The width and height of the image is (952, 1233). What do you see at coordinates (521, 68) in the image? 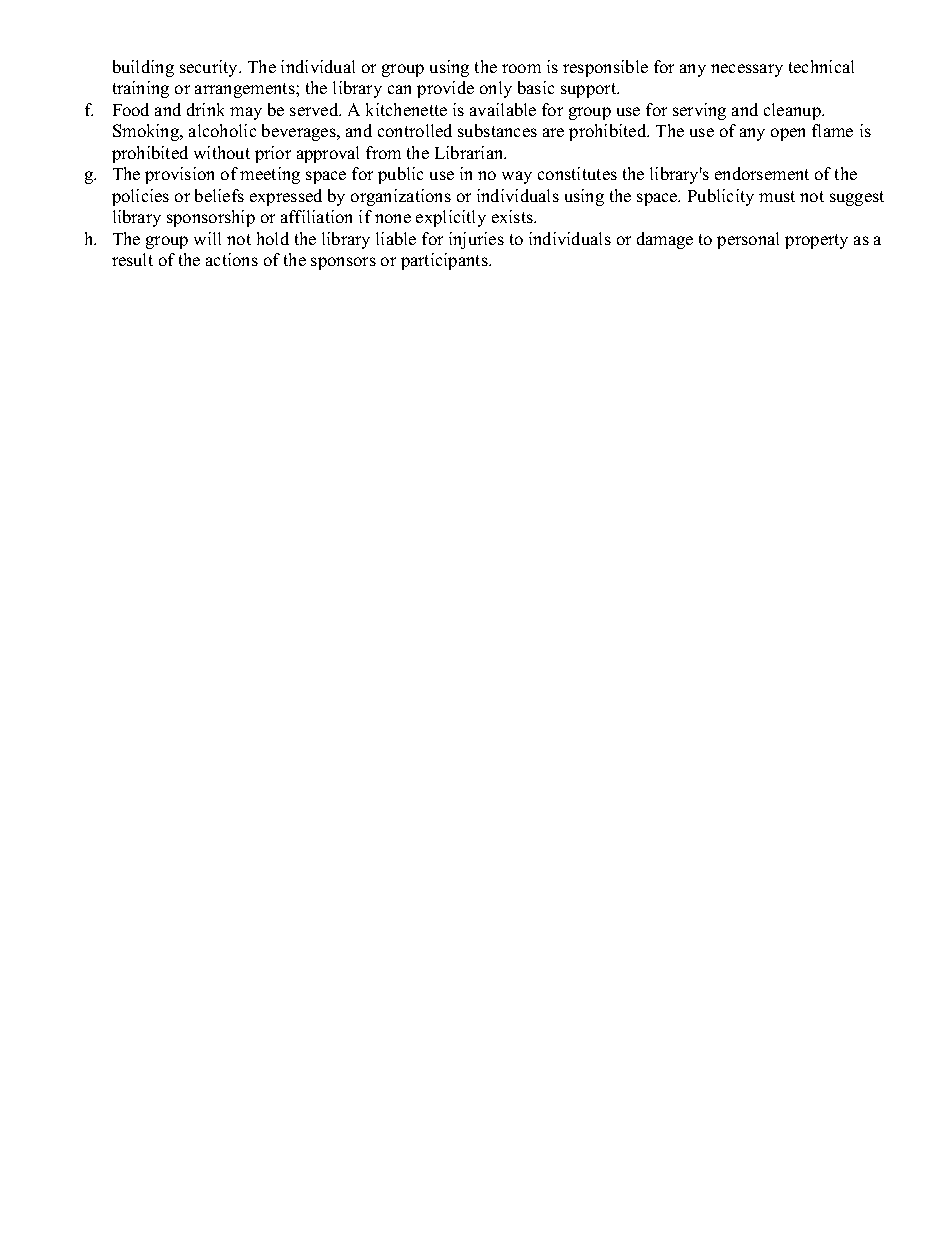
I see `room` at bounding box center [521, 68].
